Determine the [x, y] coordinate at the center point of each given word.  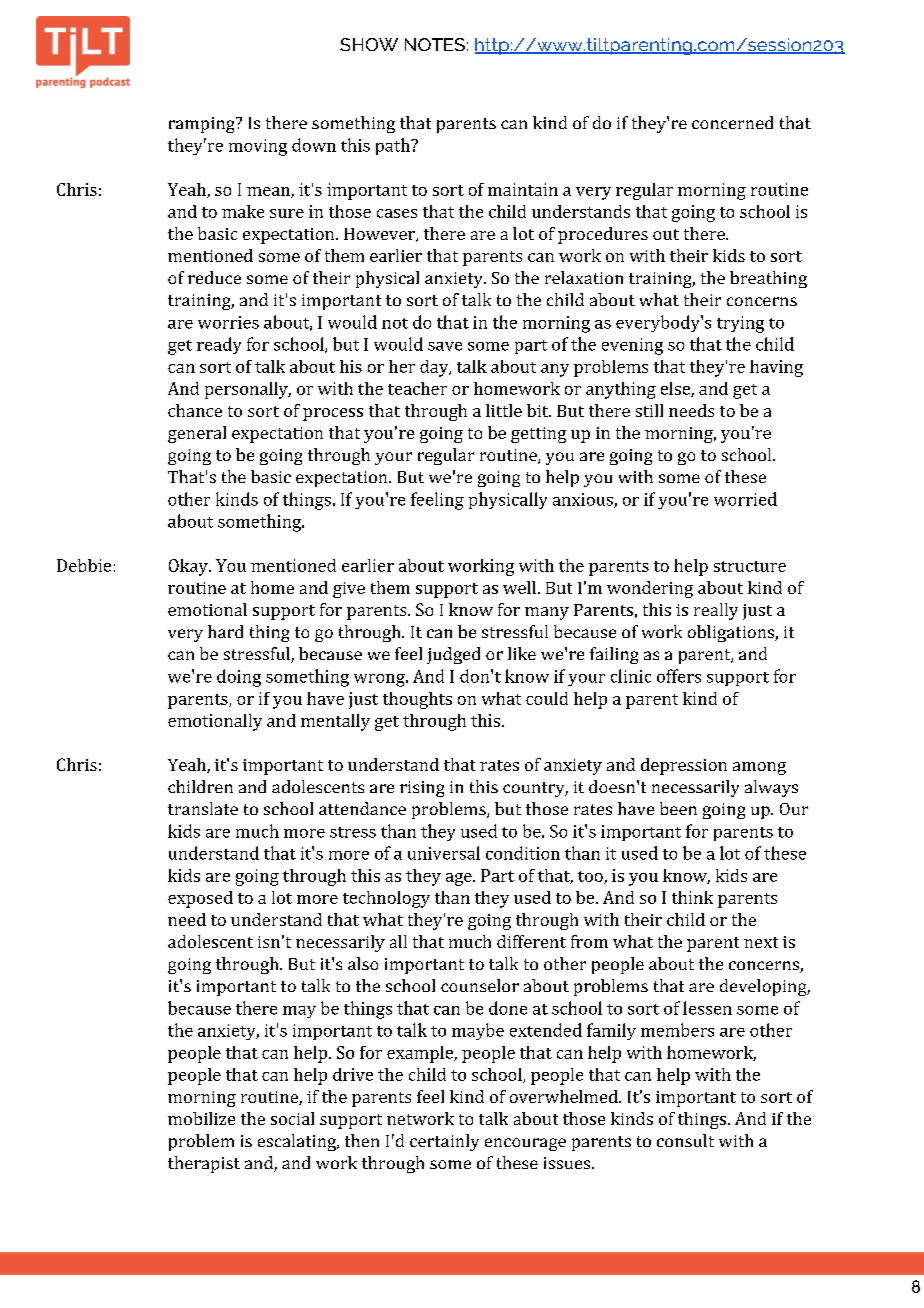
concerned [732, 122]
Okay [189, 567]
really [716, 611]
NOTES [435, 44]
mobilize [201, 1118]
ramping [203, 125]
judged [453, 655]
